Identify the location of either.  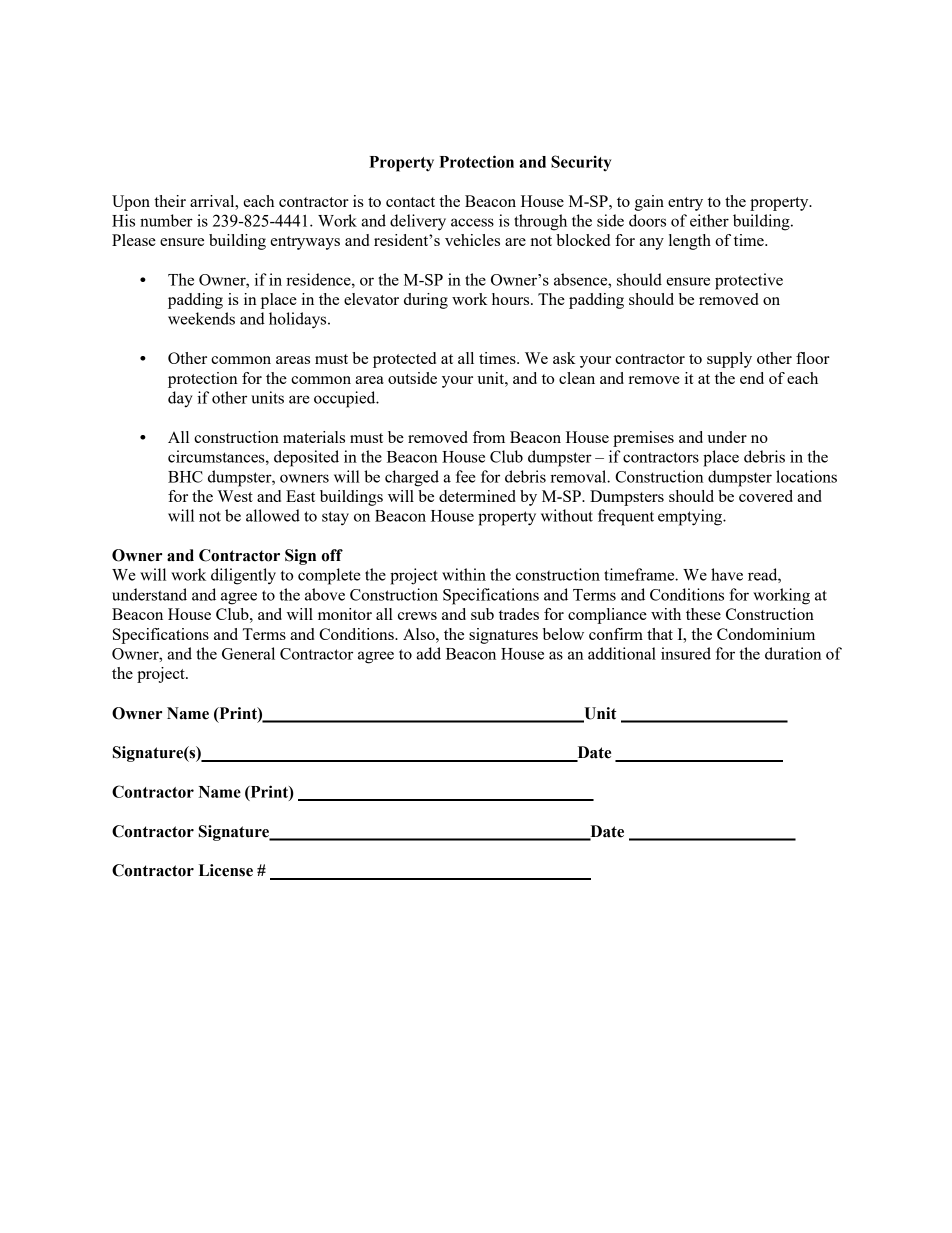
(709, 220).
